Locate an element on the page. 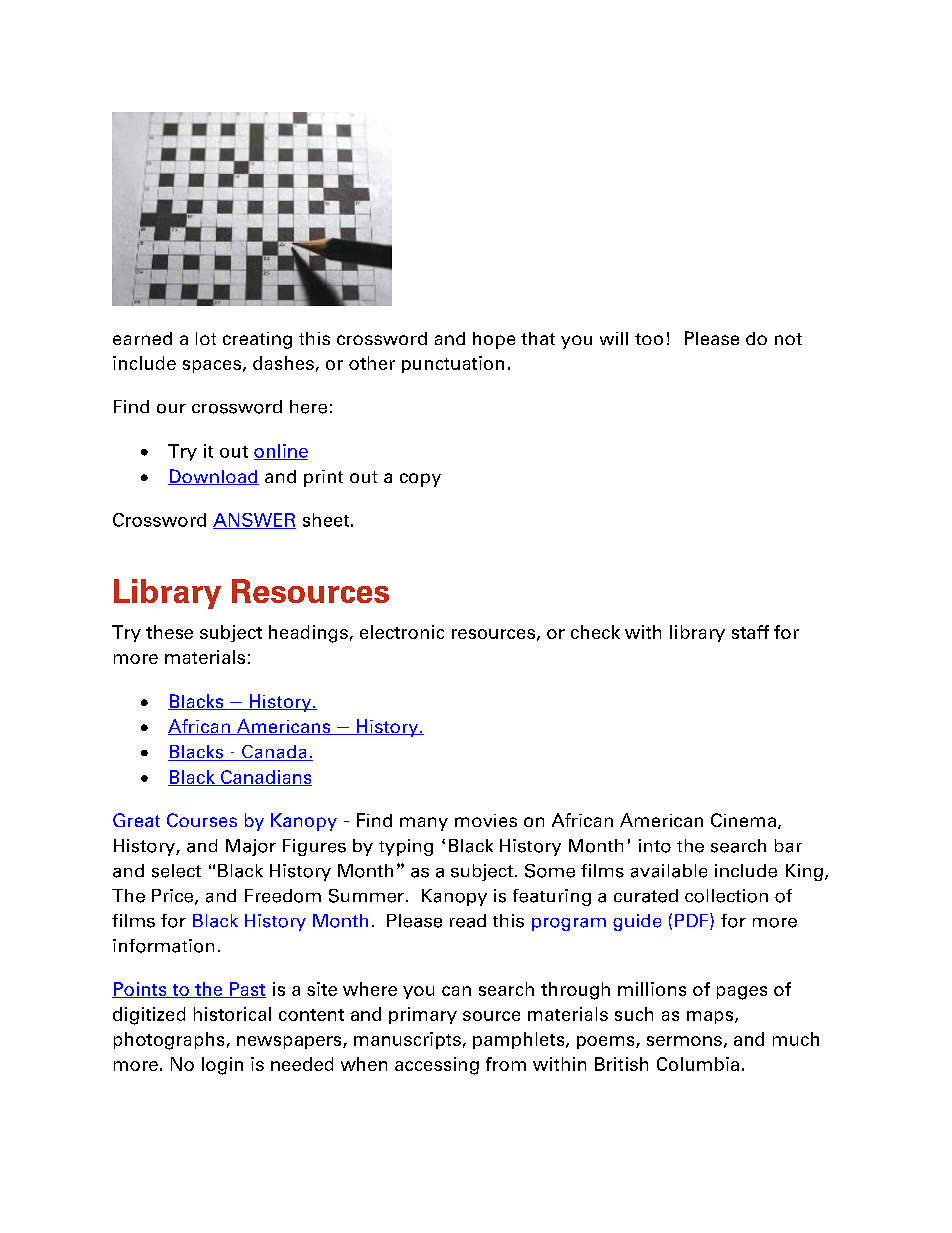 This document has width=952, height=1233. Courses is located at coordinates (202, 820).
